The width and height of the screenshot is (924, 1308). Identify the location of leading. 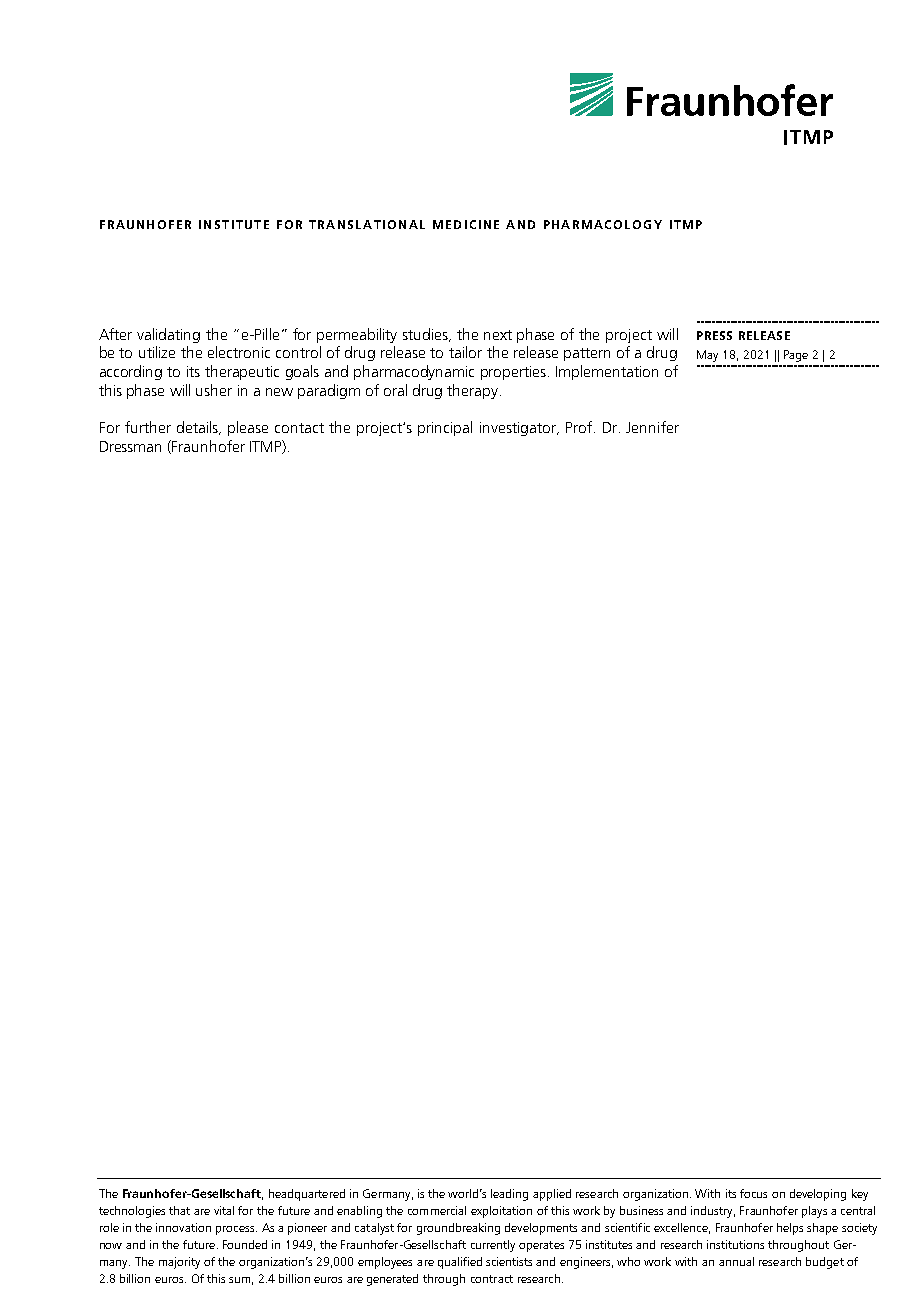
(509, 1195).
